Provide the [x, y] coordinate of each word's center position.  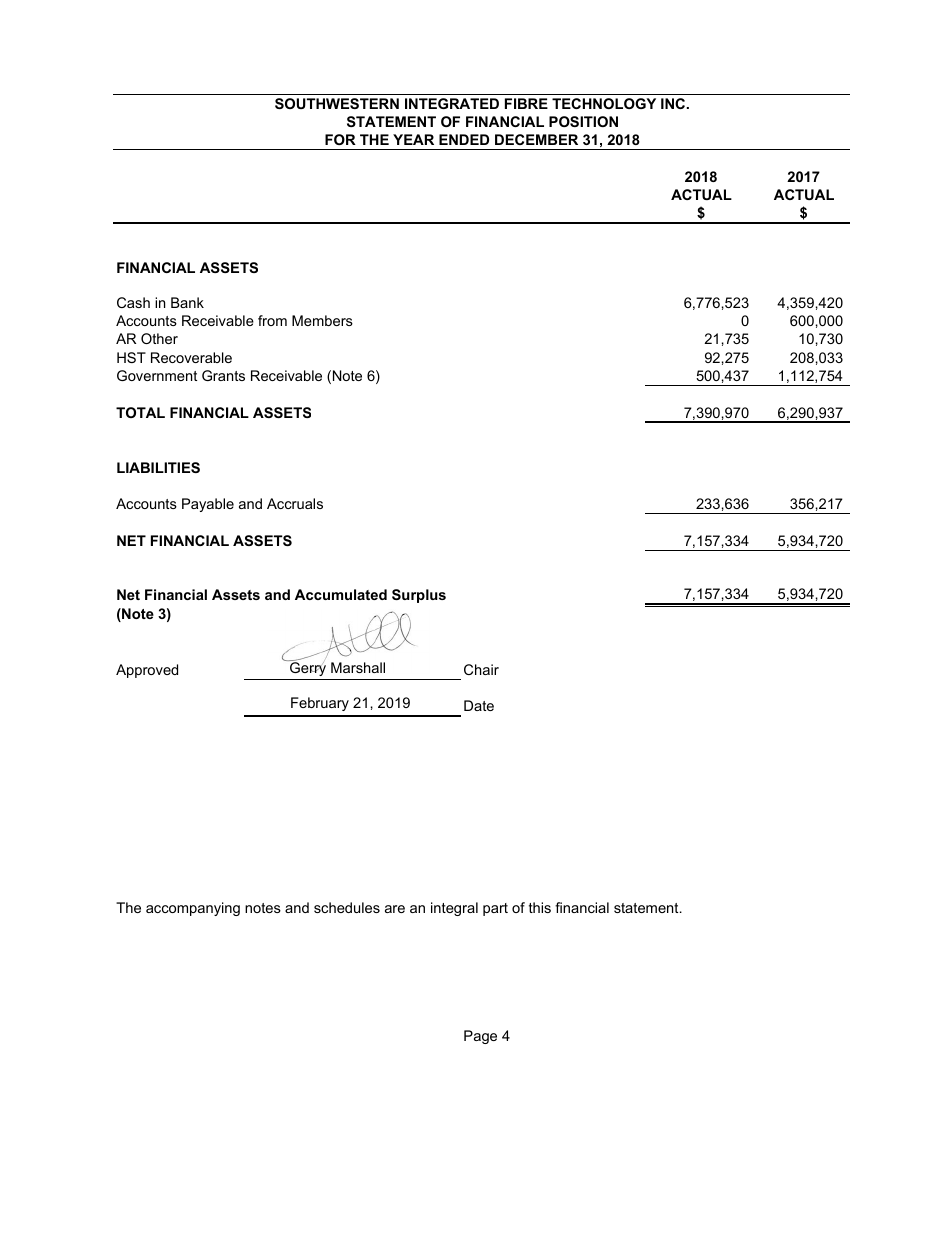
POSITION [583, 121]
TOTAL [140, 412]
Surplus [419, 596]
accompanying [193, 909]
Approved [147, 671]
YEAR [413, 139]
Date [479, 705]
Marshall [358, 667]
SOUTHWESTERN [337, 103]
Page [480, 1037]
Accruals [295, 503]
